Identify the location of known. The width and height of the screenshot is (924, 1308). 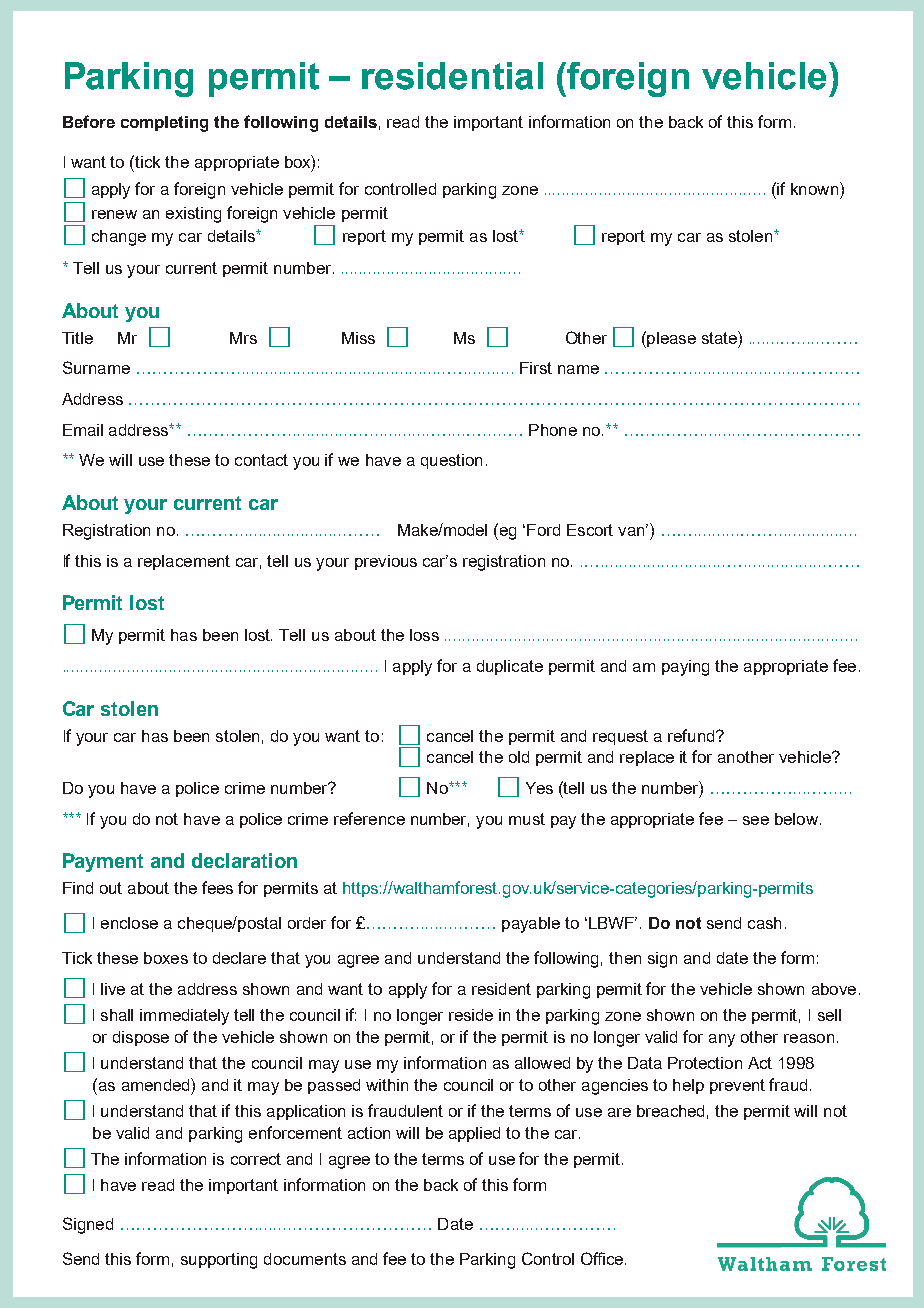
(814, 189).
